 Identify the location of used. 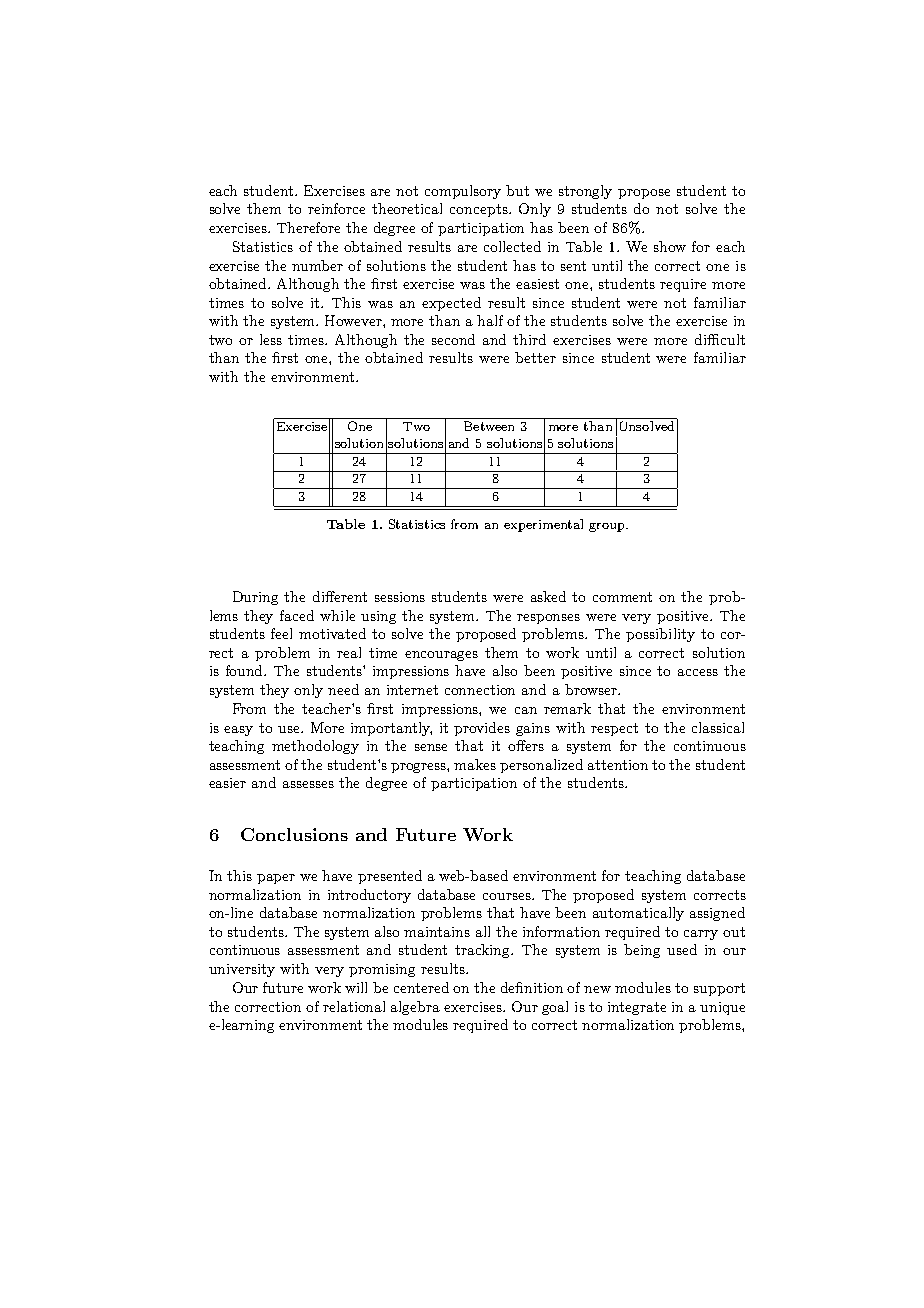
(682, 949).
